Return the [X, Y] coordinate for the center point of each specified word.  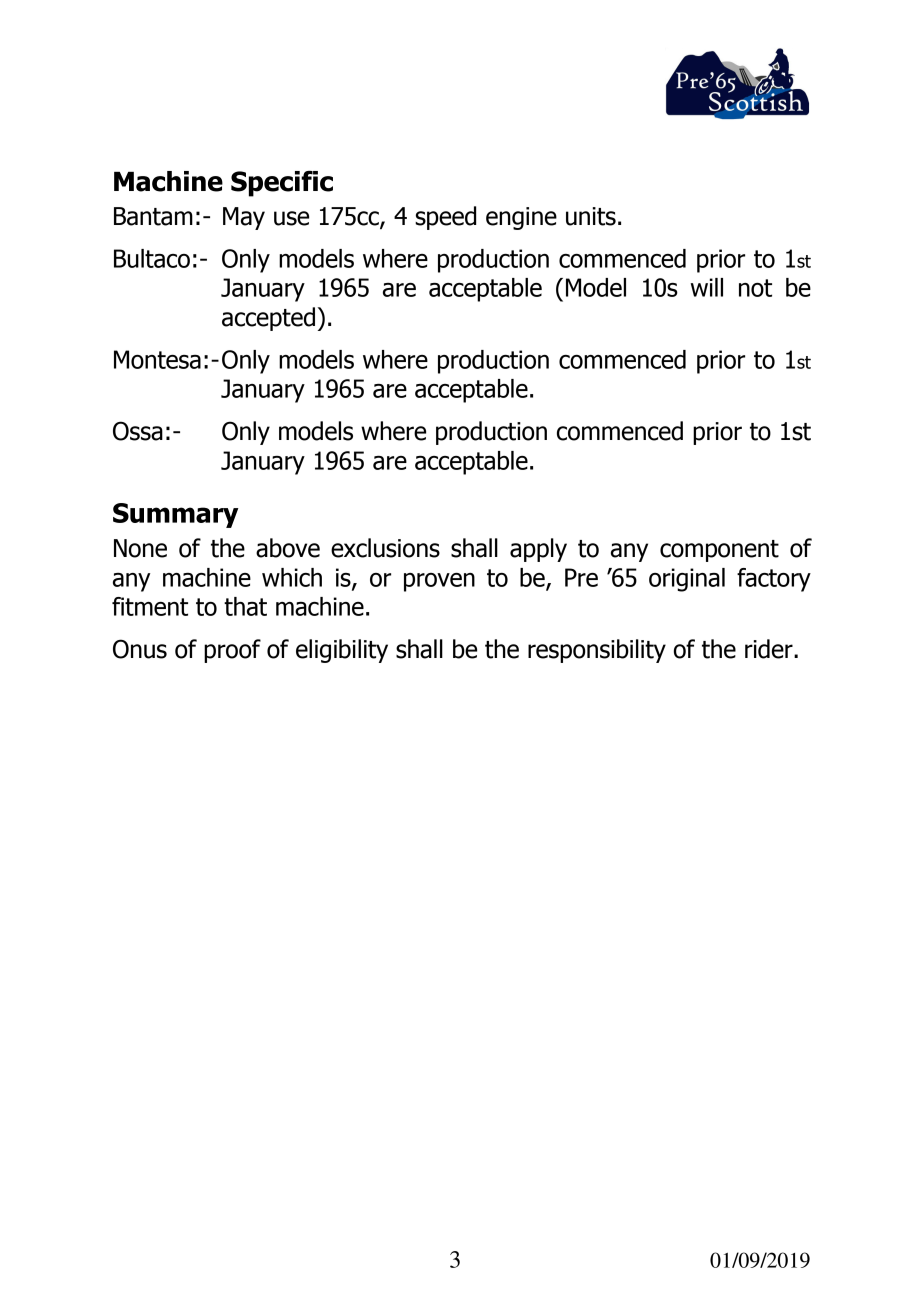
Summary [175, 515]
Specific [282, 184]
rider [770, 649]
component [719, 551]
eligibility [342, 651]
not [755, 288]
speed [445, 218]
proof [232, 651]
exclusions [385, 548]
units [591, 216]
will [707, 287]
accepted [268, 319]
